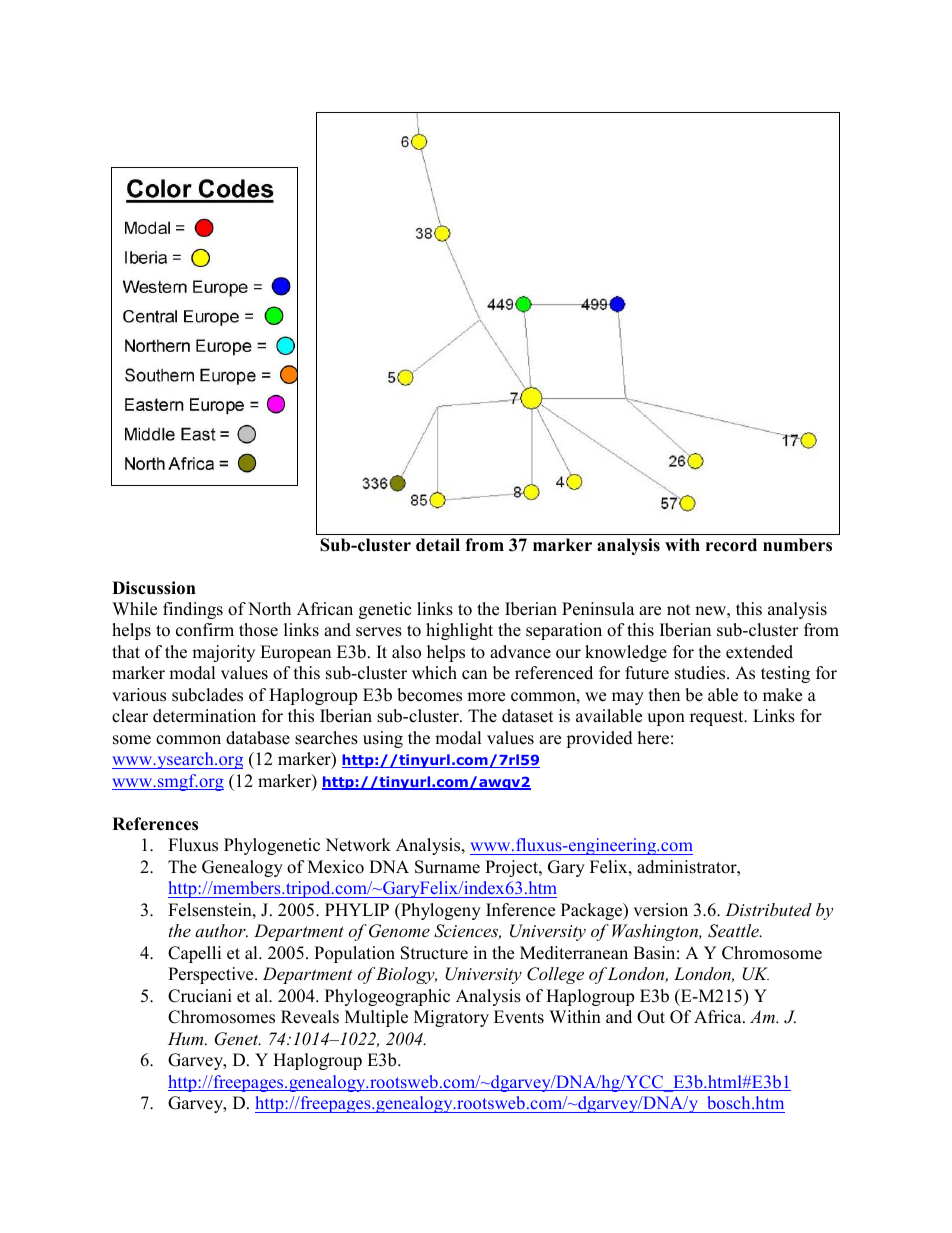 Image resolution: width=952 pixels, height=1233 pixels. Describe the element at coordinates (731, 545) in the screenshot. I see `record` at that location.
